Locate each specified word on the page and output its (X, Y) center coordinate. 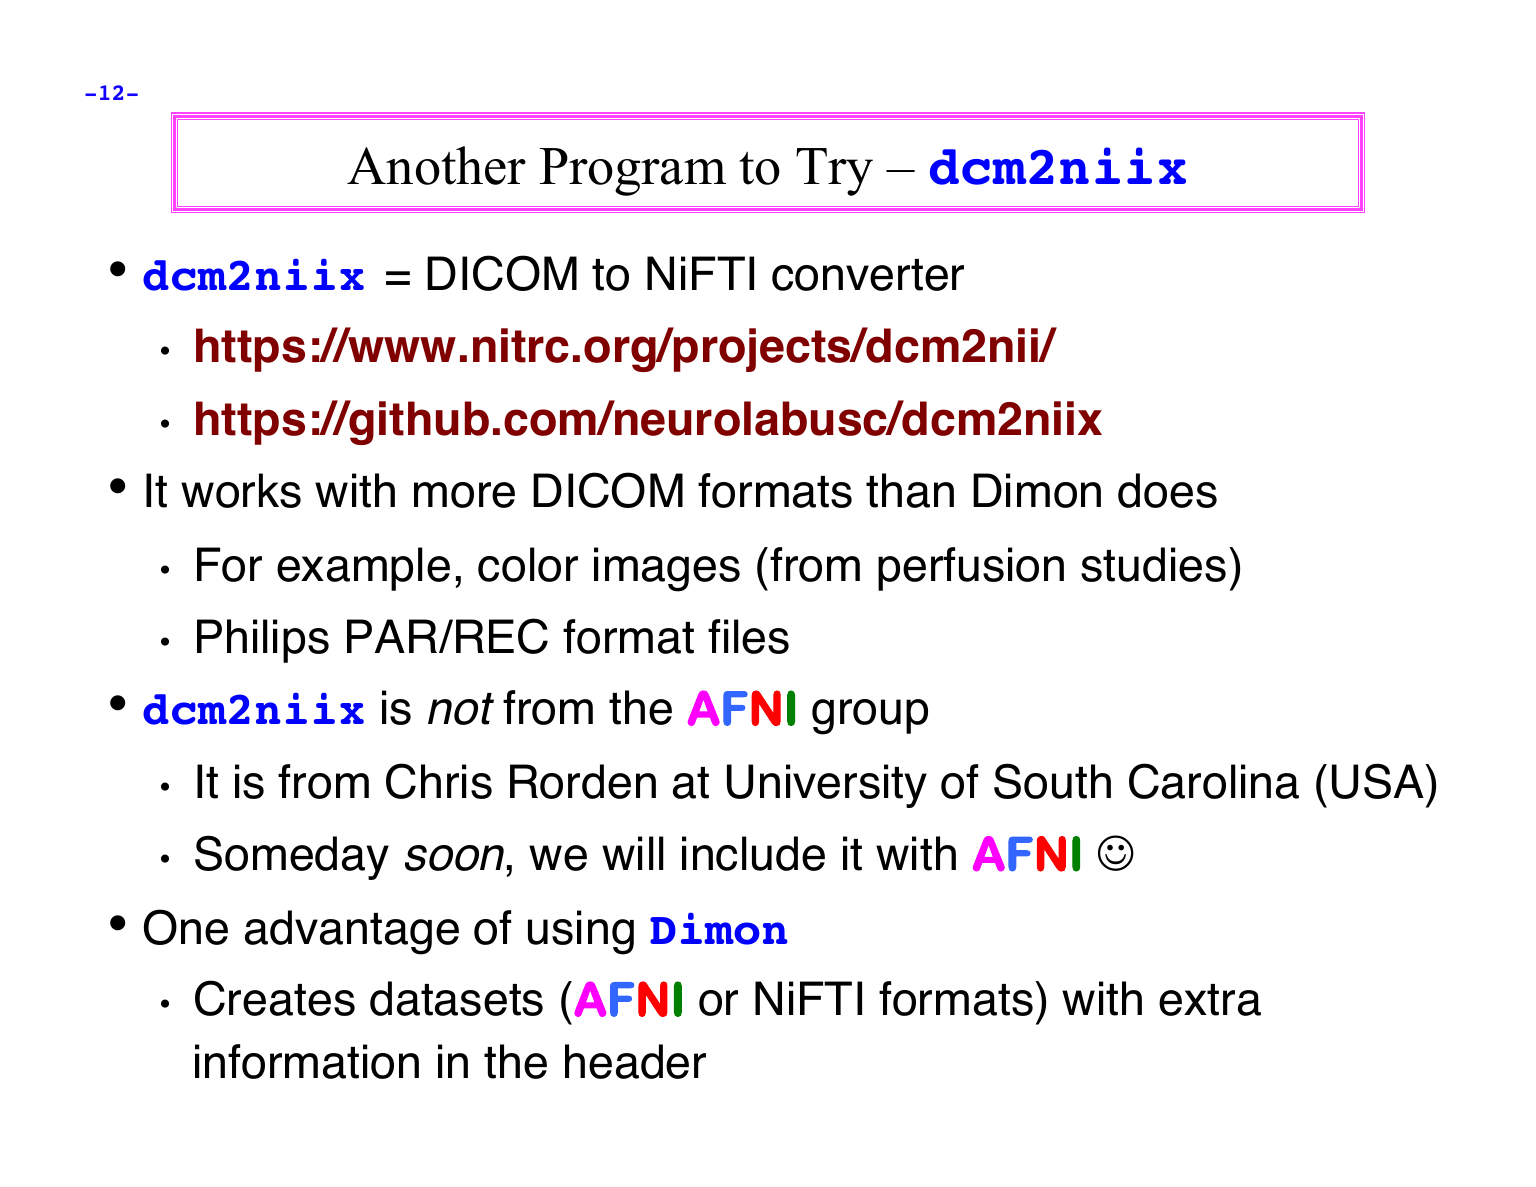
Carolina (1214, 781)
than (910, 490)
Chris (439, 781)
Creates (275, 998)
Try (834, 172)
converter (868, 275)
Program (633, 172)
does (1167, 490)
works (241, 490)
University (827, 786)
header (635, 1061)
